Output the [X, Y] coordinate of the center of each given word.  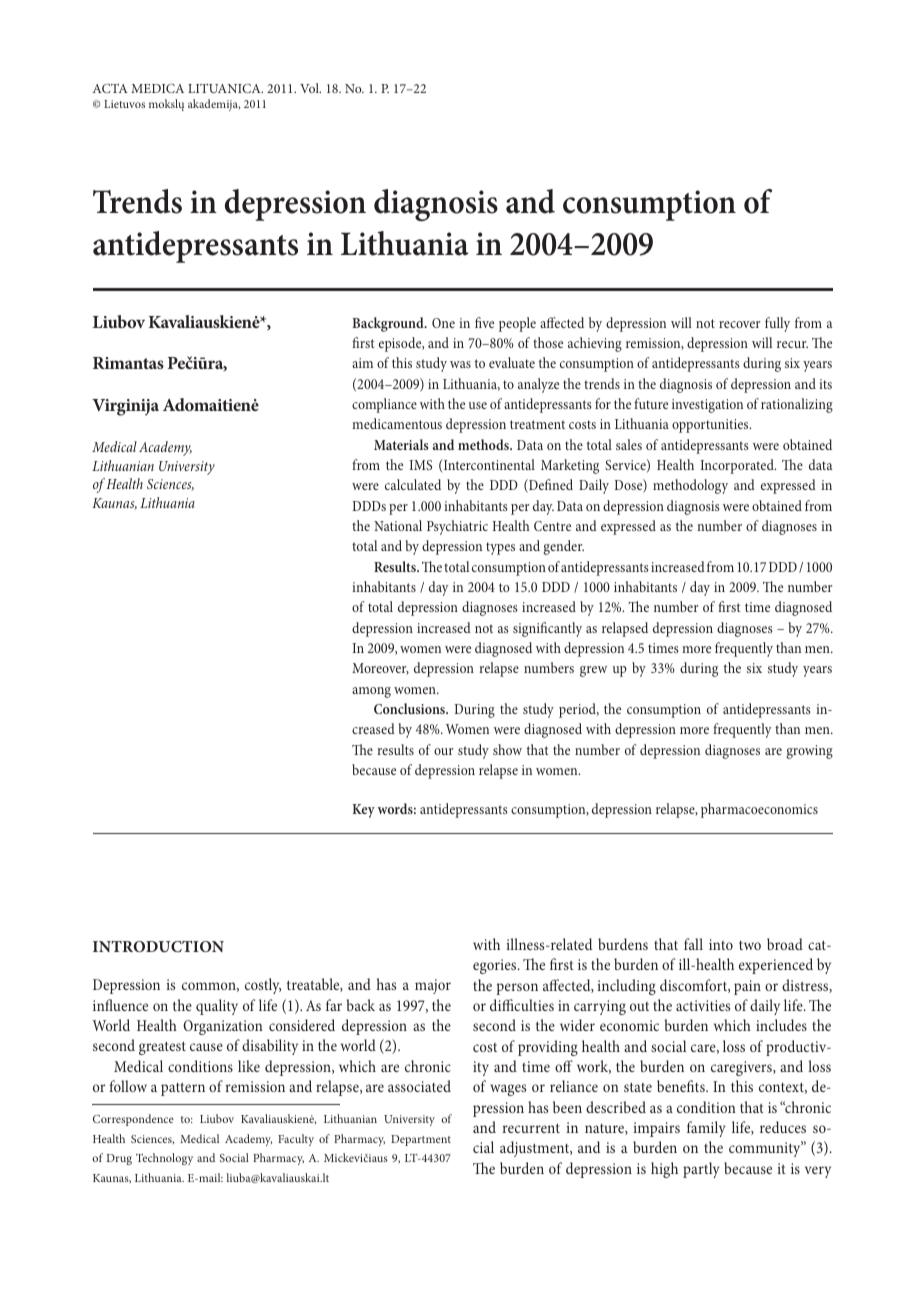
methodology [690, 486]
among [371, 692]
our [443, 751]
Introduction [158, 946]
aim [362, 363]
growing [810, 752]
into [721, 944]
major [433, 986]
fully [777, 324]
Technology [164, 1159]
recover [739, 324]
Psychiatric [457, 527]
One [443, 323]
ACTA [110, 88]
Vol [310, 88]
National [398, 525]
